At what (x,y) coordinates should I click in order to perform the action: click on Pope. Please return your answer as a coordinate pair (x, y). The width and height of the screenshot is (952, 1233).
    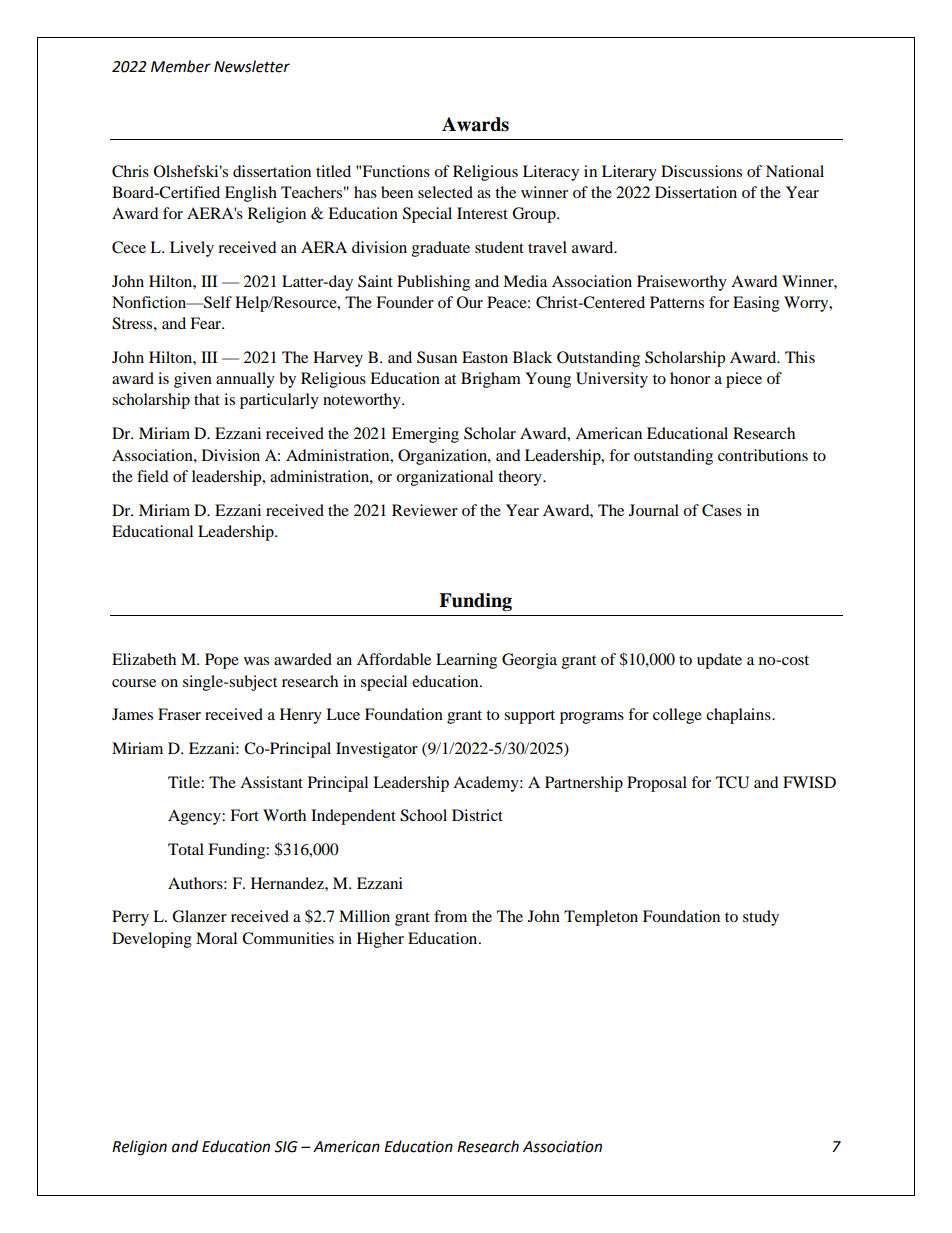
    Looking at the image, I should click on (222, 661).
